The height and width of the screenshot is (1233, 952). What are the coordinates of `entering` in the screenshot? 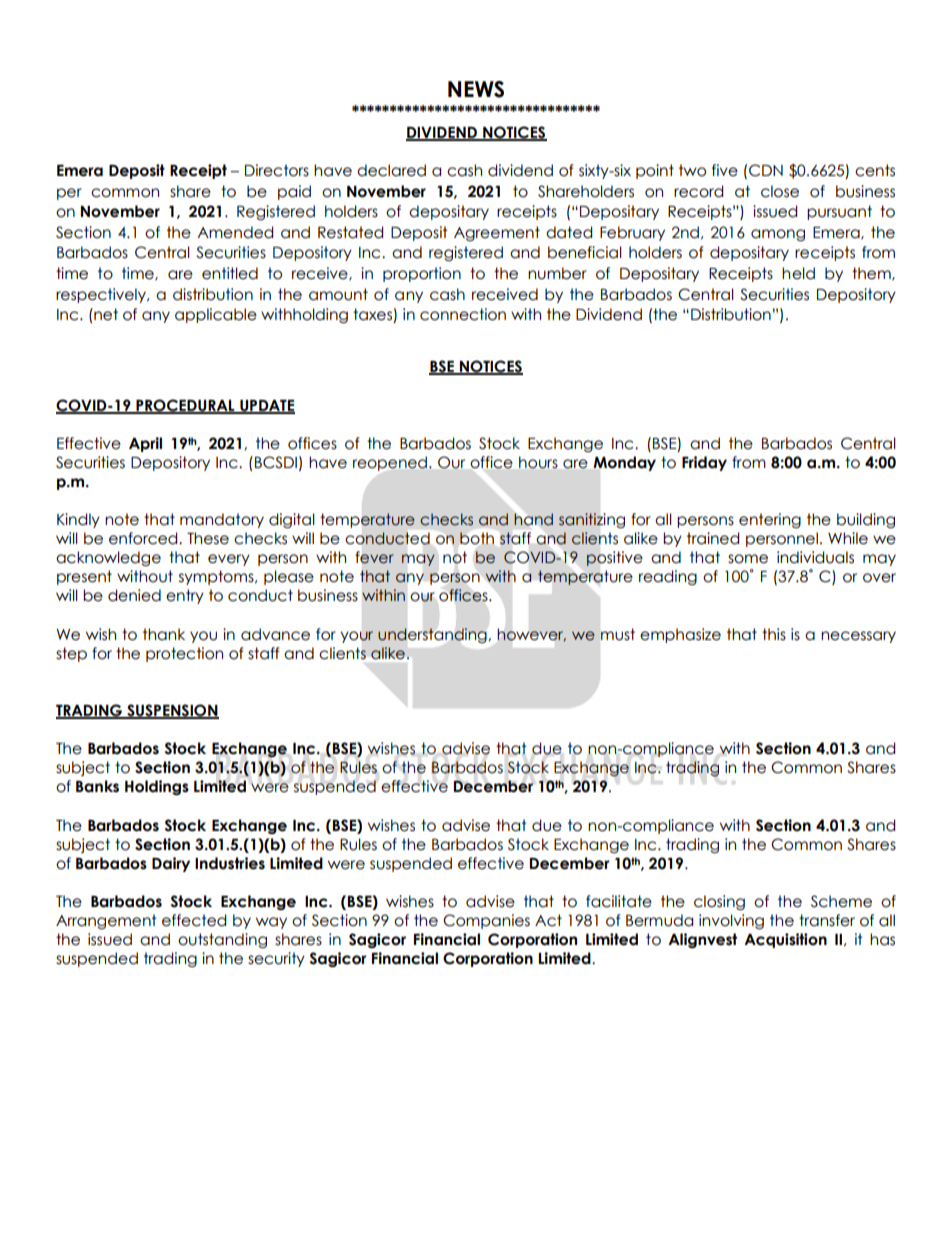 It's located at (770, 520).
